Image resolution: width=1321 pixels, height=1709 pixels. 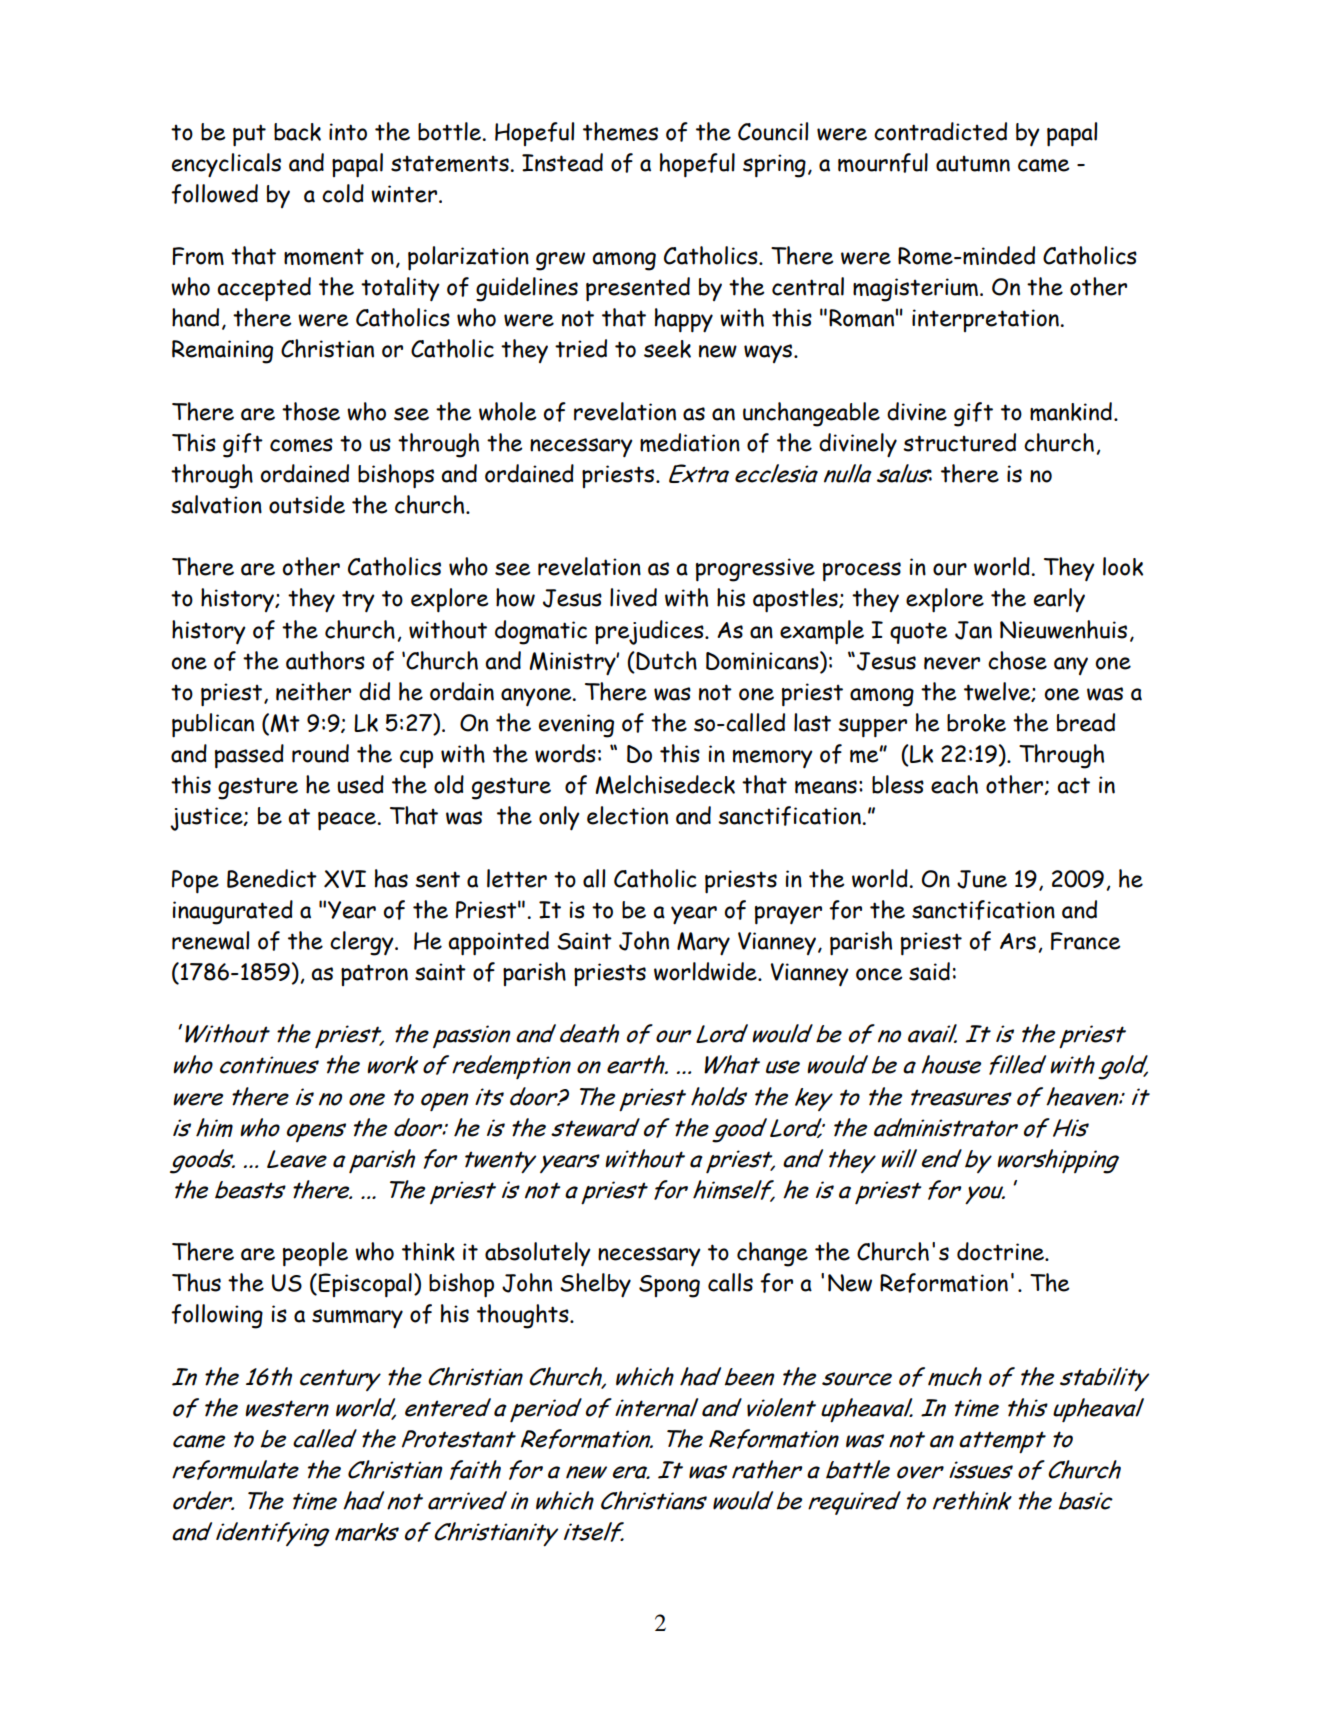 I want to click on people, so click(x=315, y=1254).
